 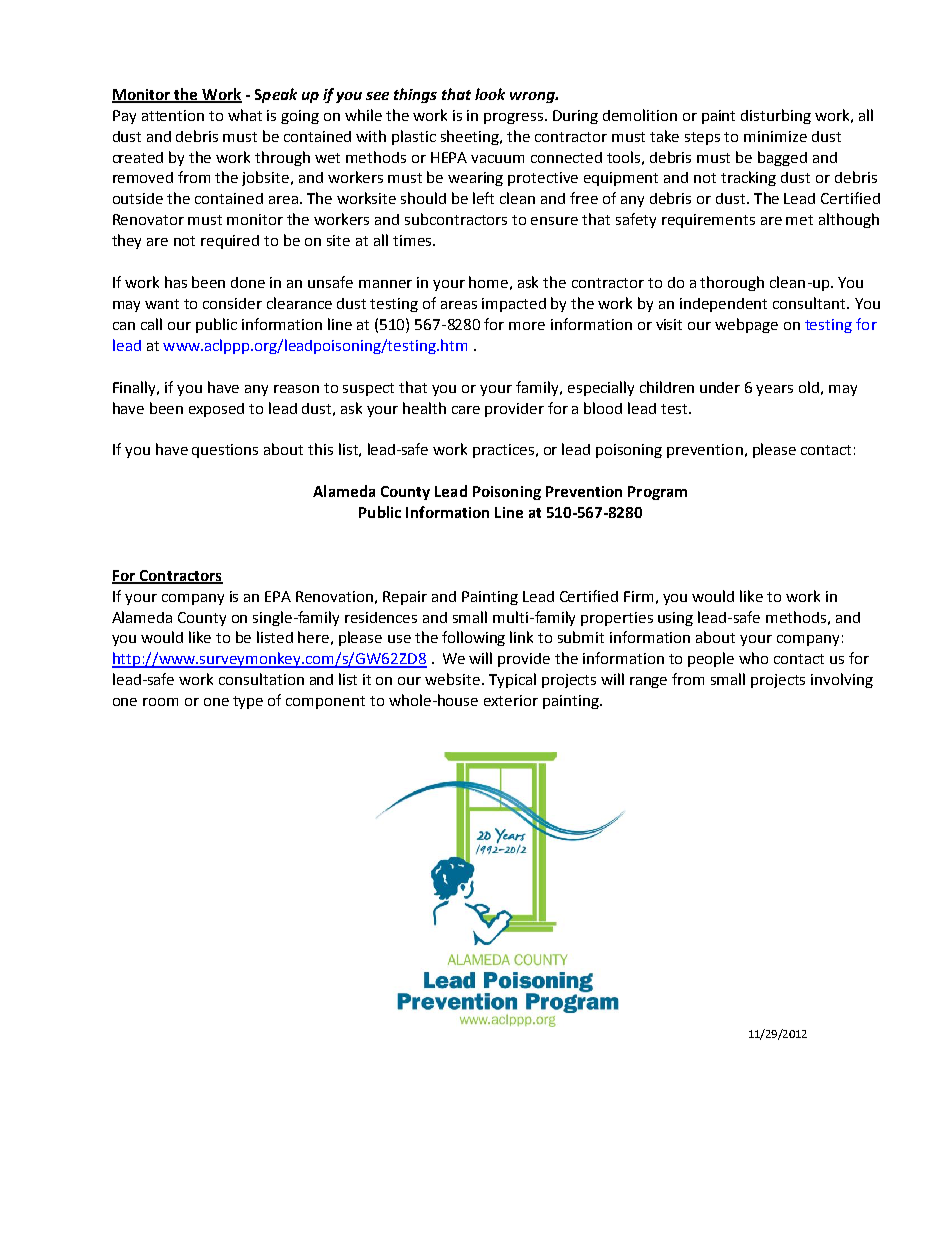 I want to click on disturbing, so click(x=776, y=116).
